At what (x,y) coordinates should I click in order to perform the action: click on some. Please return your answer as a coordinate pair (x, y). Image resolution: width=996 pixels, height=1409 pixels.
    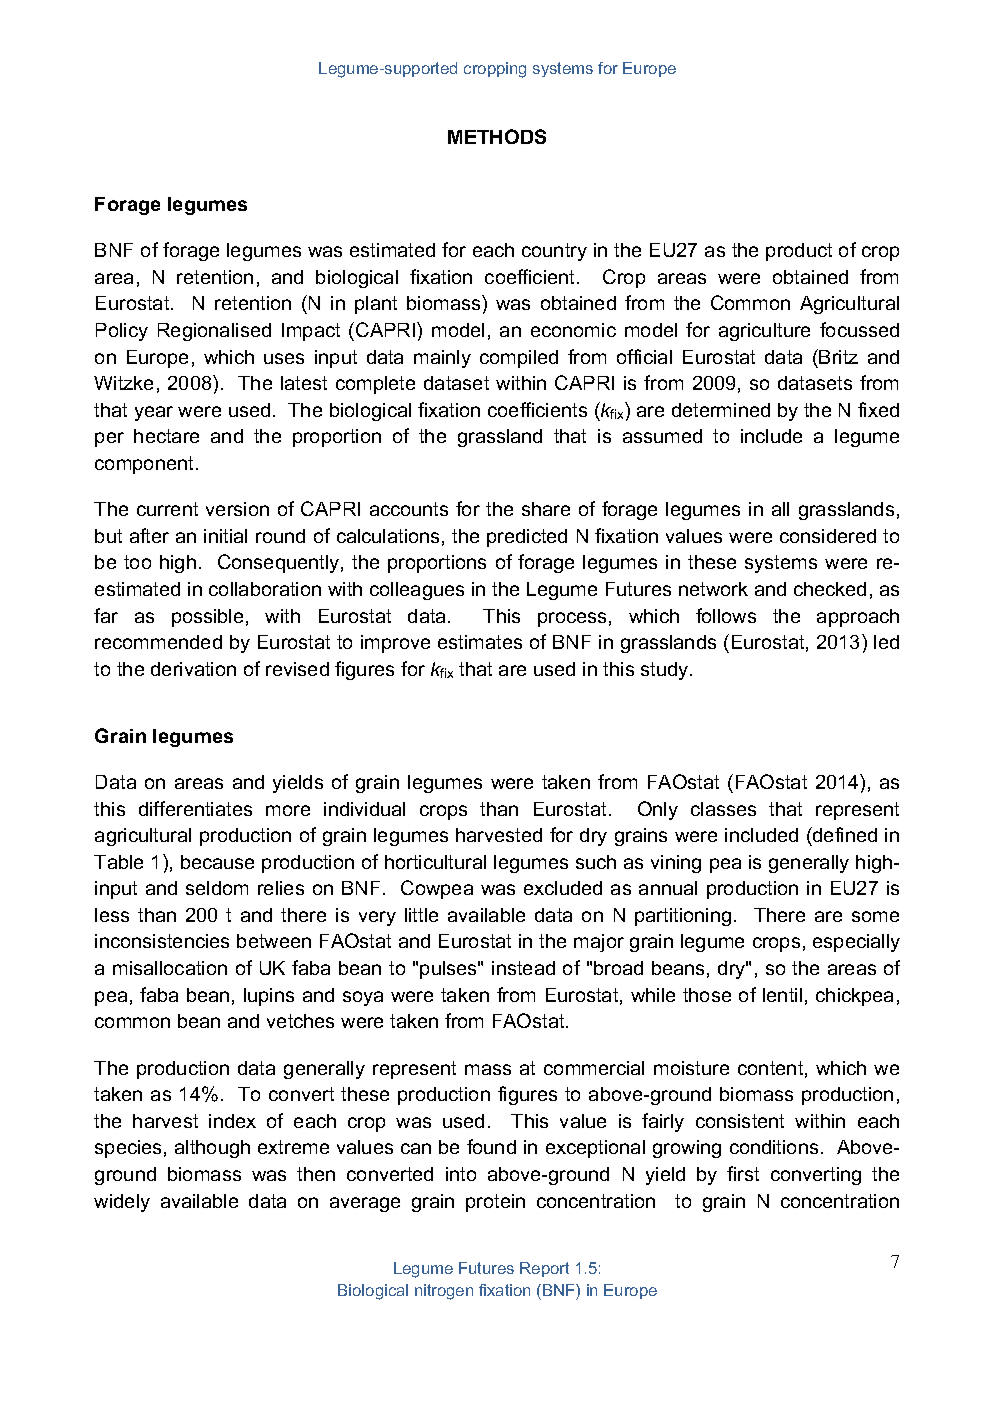
    Looking at the image, I should click on (875, 916).
